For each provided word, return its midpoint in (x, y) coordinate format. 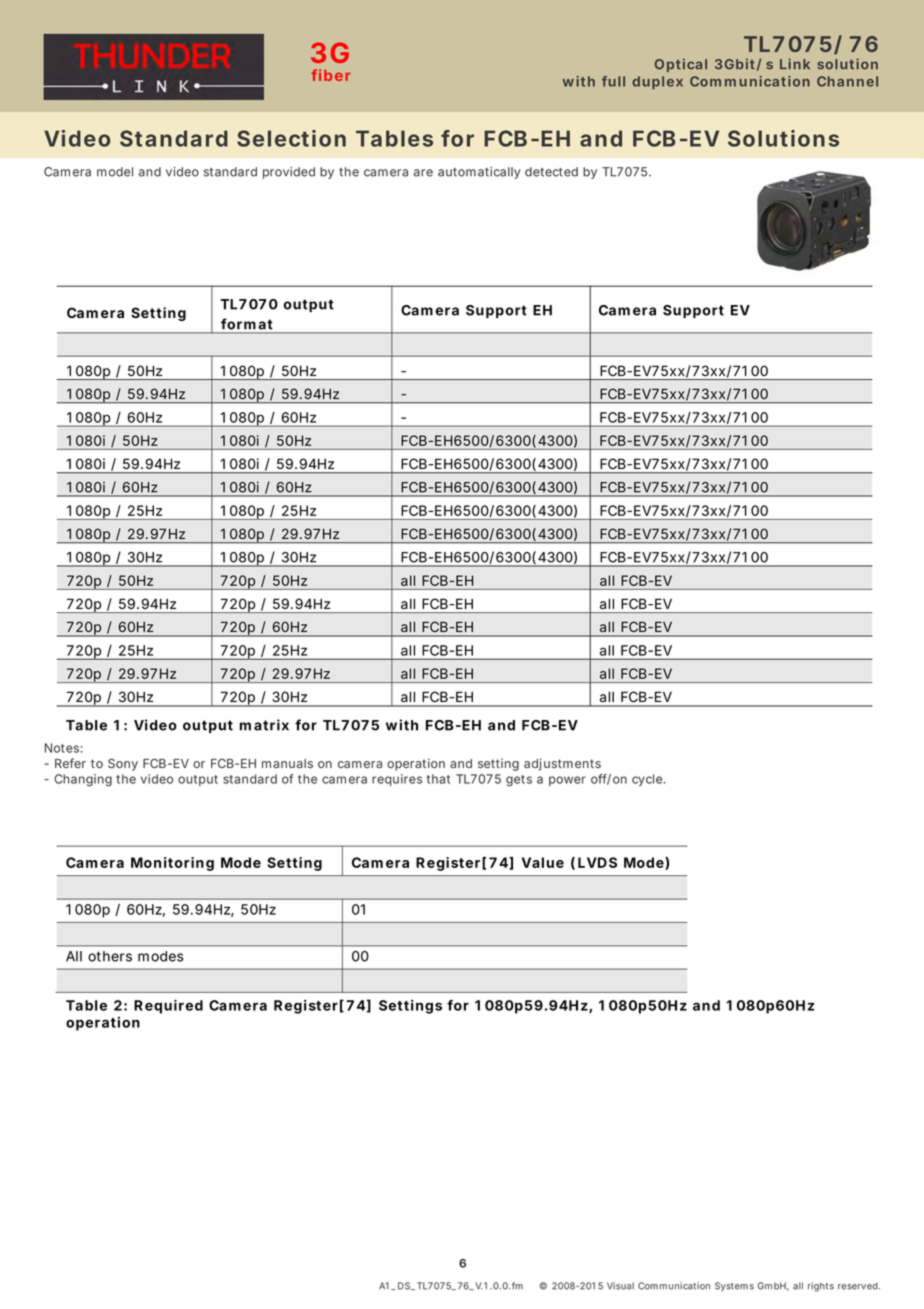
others (110, 956)
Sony (123, 764)
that (438, 779)
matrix (264, 725)
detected (551, 172)
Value (543, 862)
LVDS (597, 862)
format (246, 324)
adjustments (562, 764)
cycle (647, 780)
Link (795, 63)
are (423, 173)
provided (289, 173)
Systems (734, 1286)
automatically (479, 173)
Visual (620, 1286)
